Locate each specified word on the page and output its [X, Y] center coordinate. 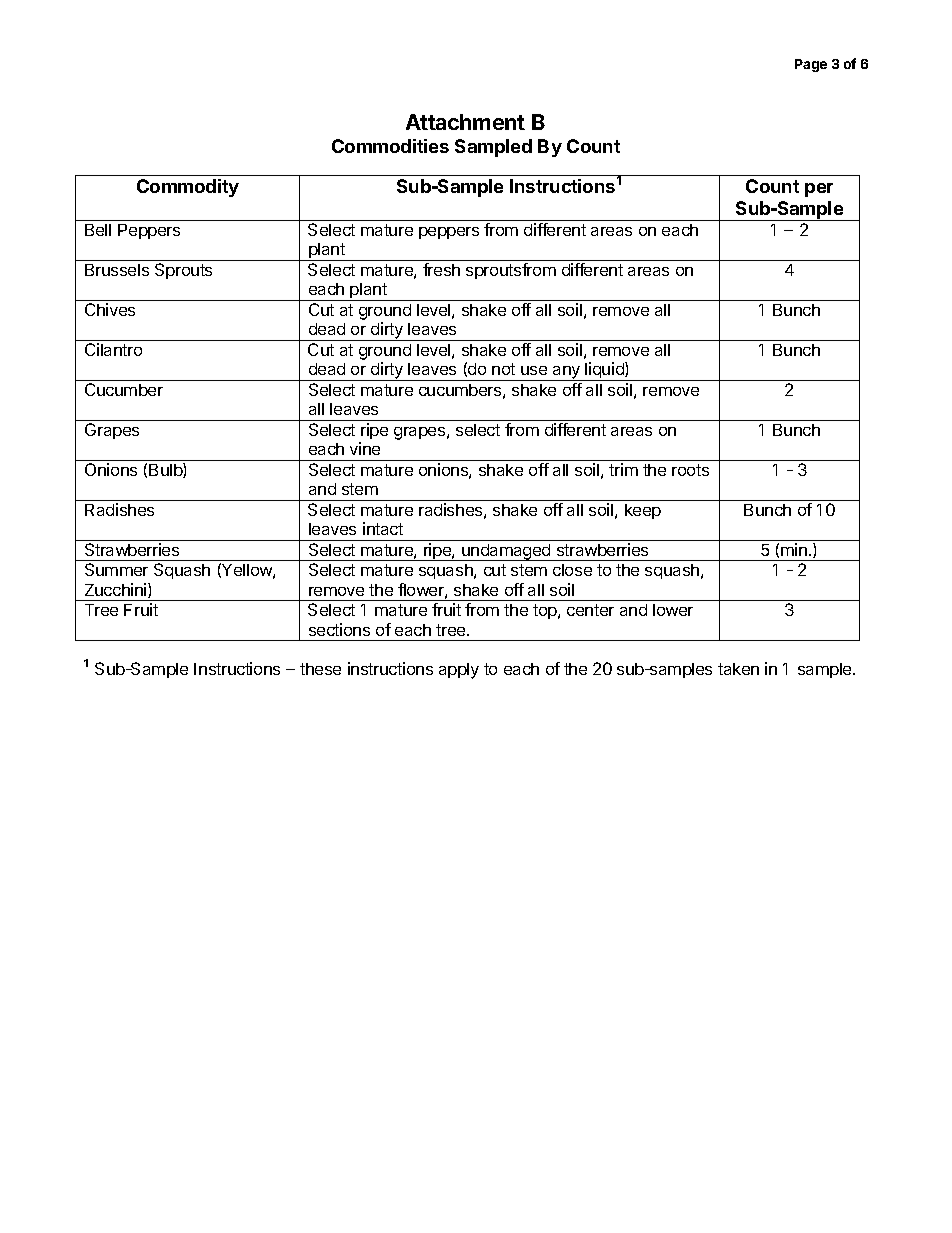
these [320, 669]
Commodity [188, 188]
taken [738, 669]
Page [811, 65]
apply [459, 671]
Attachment [465, 122]
